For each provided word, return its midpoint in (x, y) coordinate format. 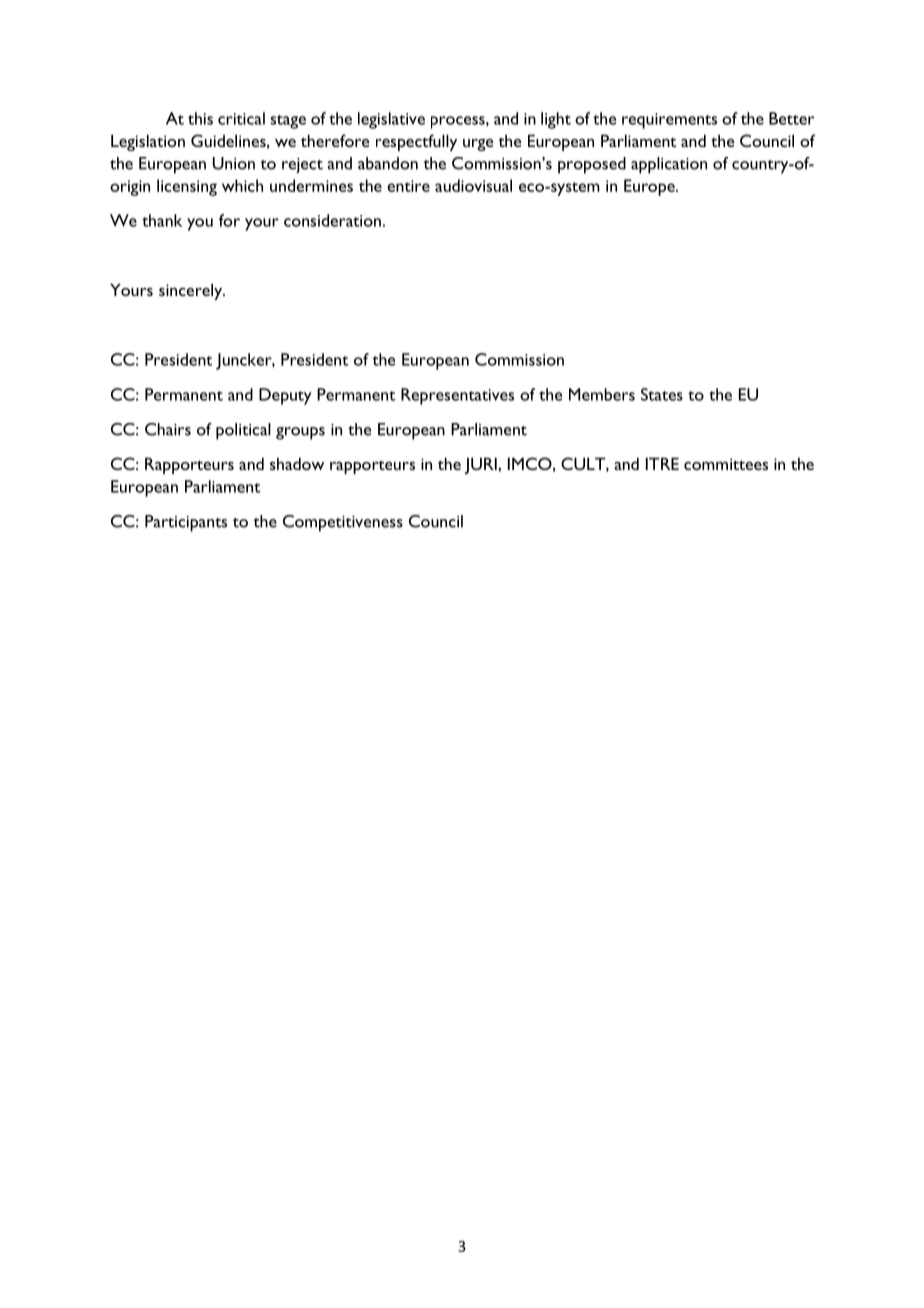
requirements (669, 121)
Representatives (457, 396)
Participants (186, 523)
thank (162, 220)
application (669, 165)
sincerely (192, 291)
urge (478, 145)
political (243, 431)
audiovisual (473, 185)
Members (602, 394)
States (662, 394)
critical (241, 118)
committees (726, 464)
